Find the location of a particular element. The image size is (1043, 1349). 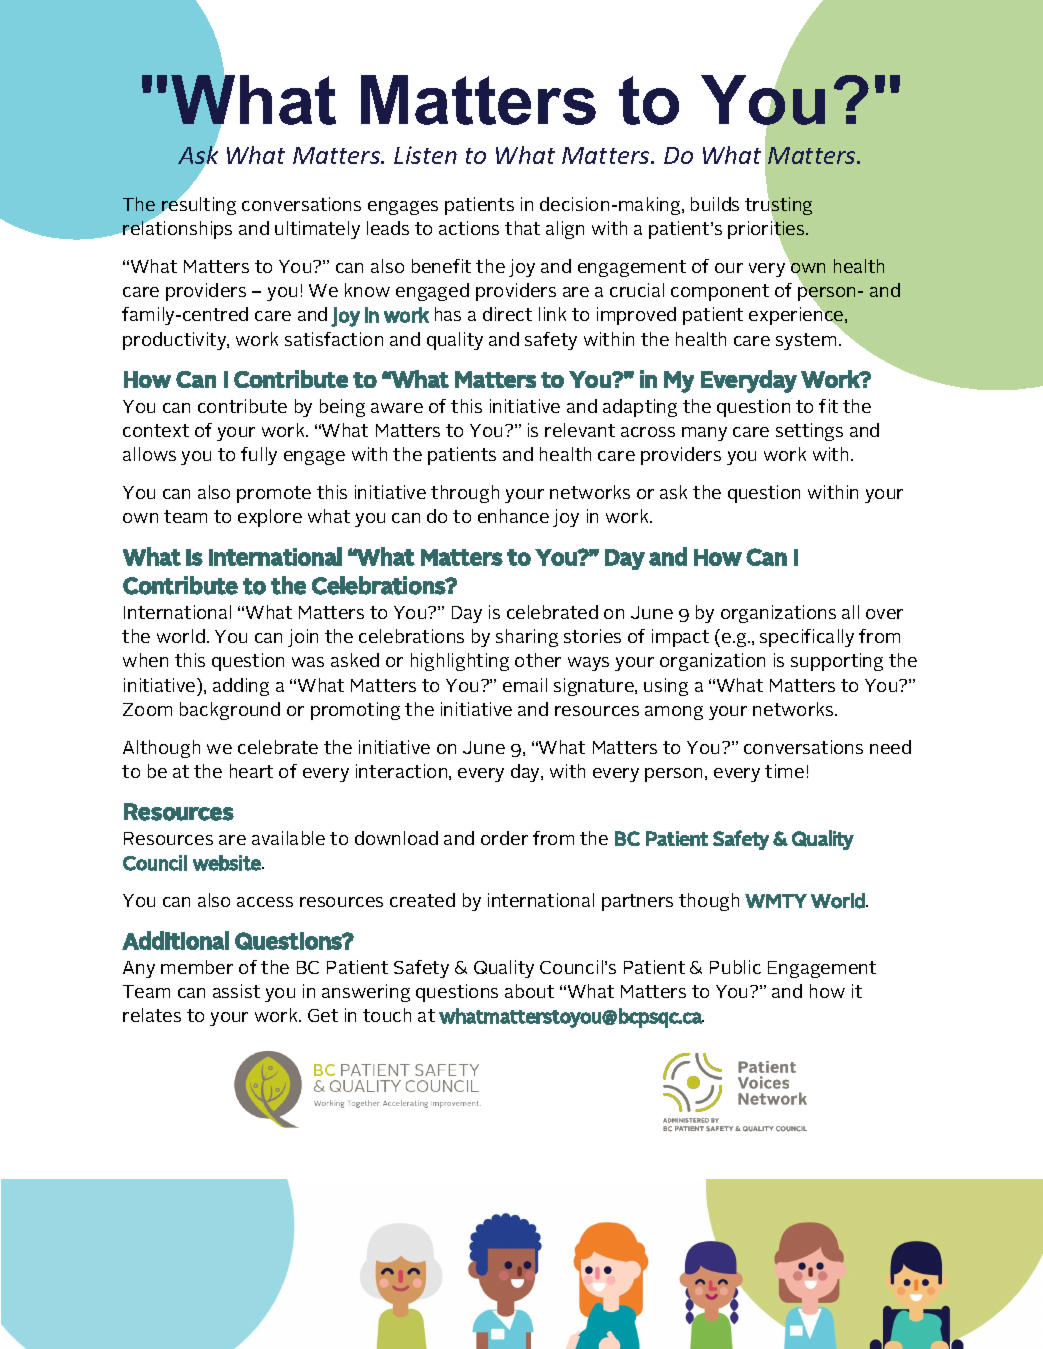

about is located at coordinates (529, 991).
